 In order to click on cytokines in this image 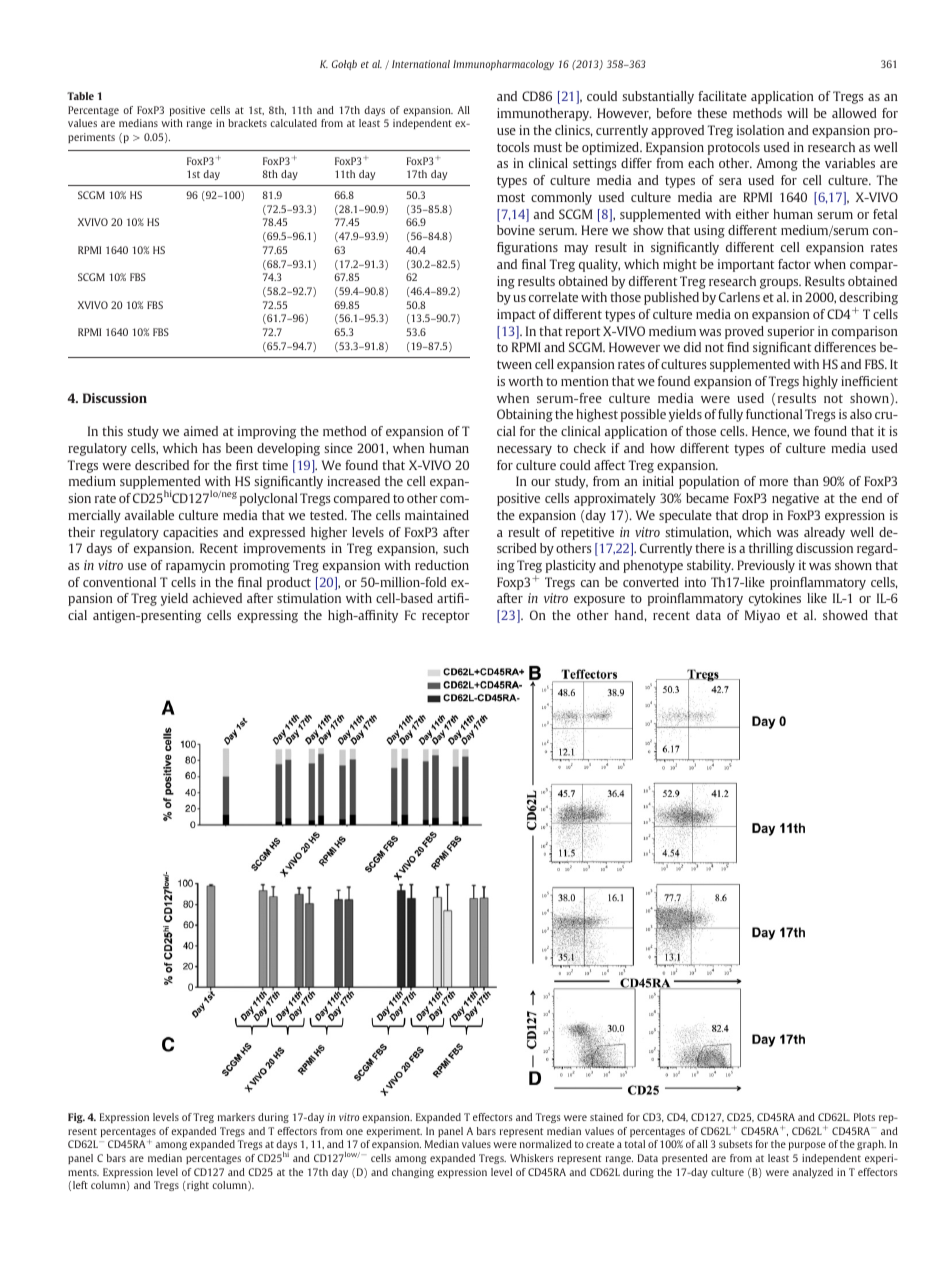, I will do `click(775, 599)`.
